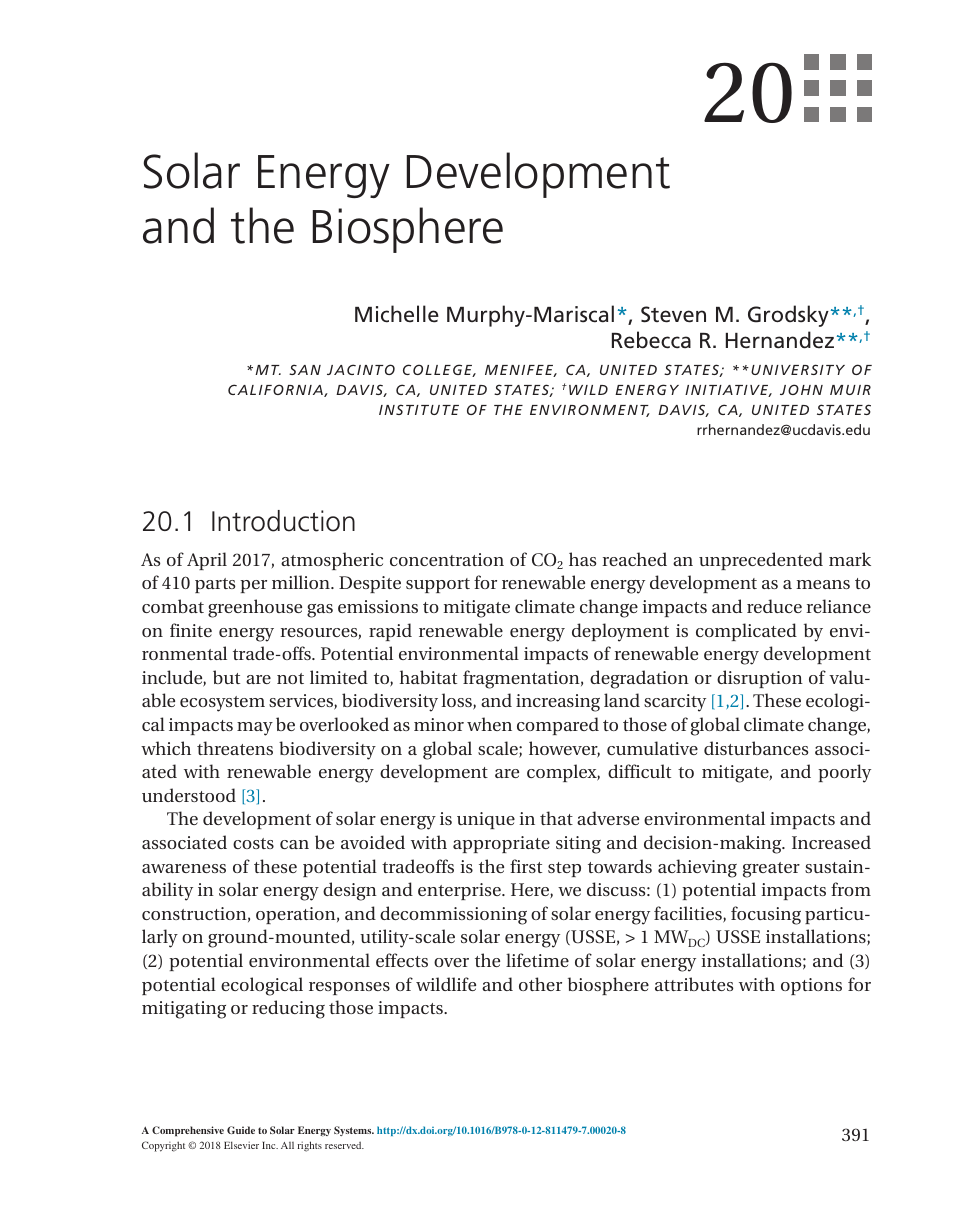 Image resolution: width=980 pixels, height=1209 pixels. Describe the element at coordinates (397, 314) in the page. I see `Michelle` at that location.
